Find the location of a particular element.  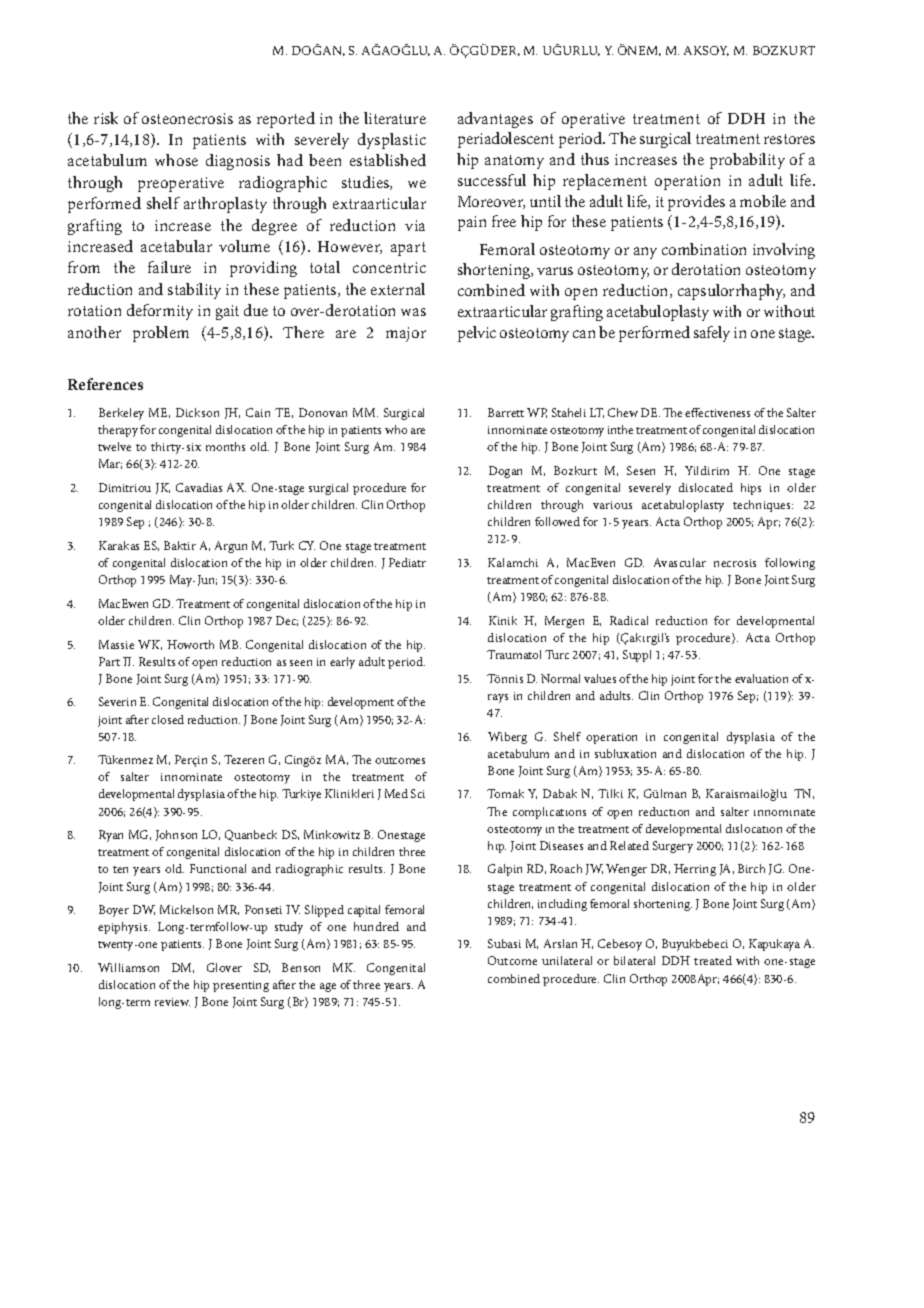

Sci is located at coordinates (418, 793).
